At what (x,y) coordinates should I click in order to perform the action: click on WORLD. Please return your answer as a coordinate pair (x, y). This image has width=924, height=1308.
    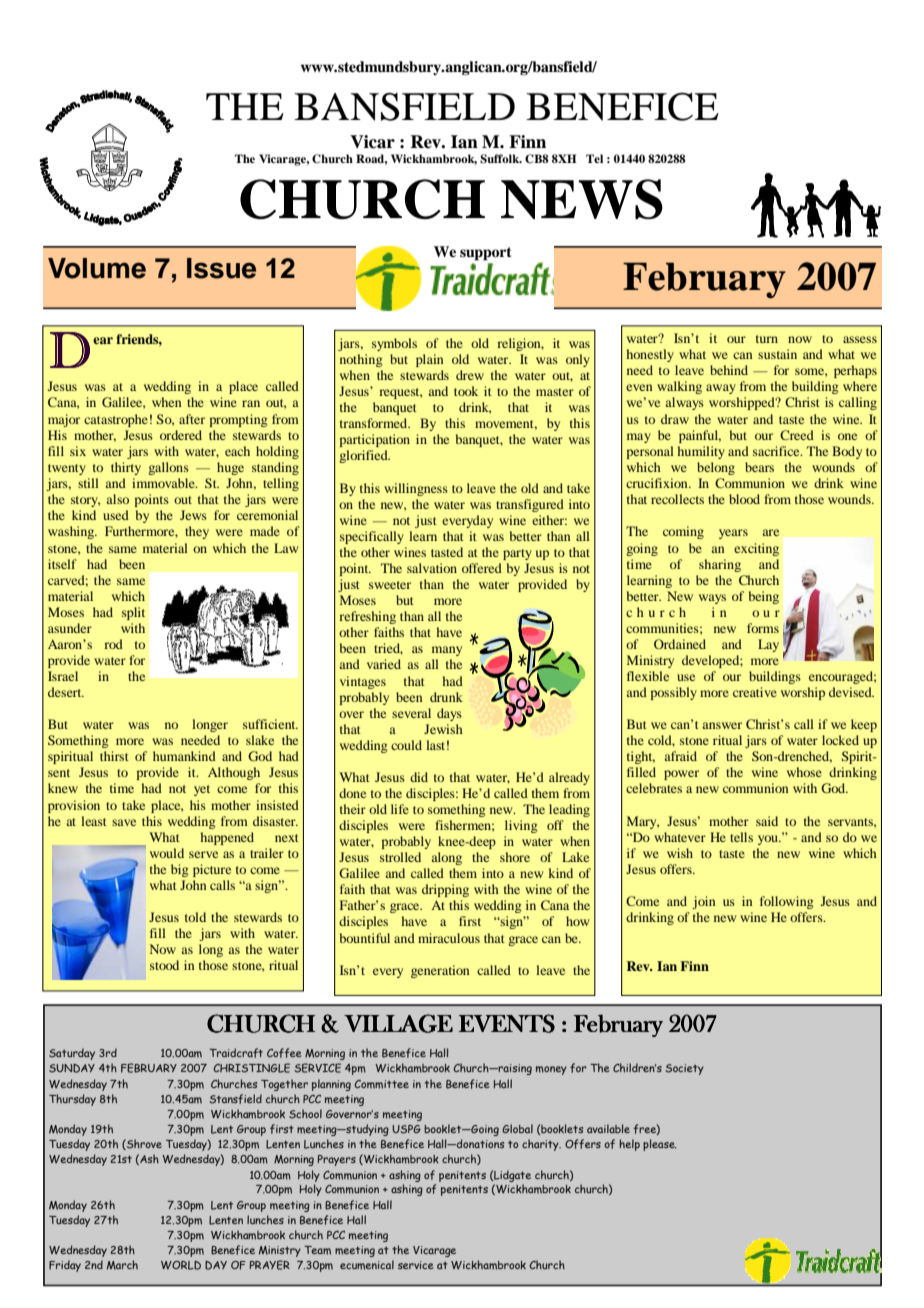
    Looking at the image, I should click on (181, 1265).
